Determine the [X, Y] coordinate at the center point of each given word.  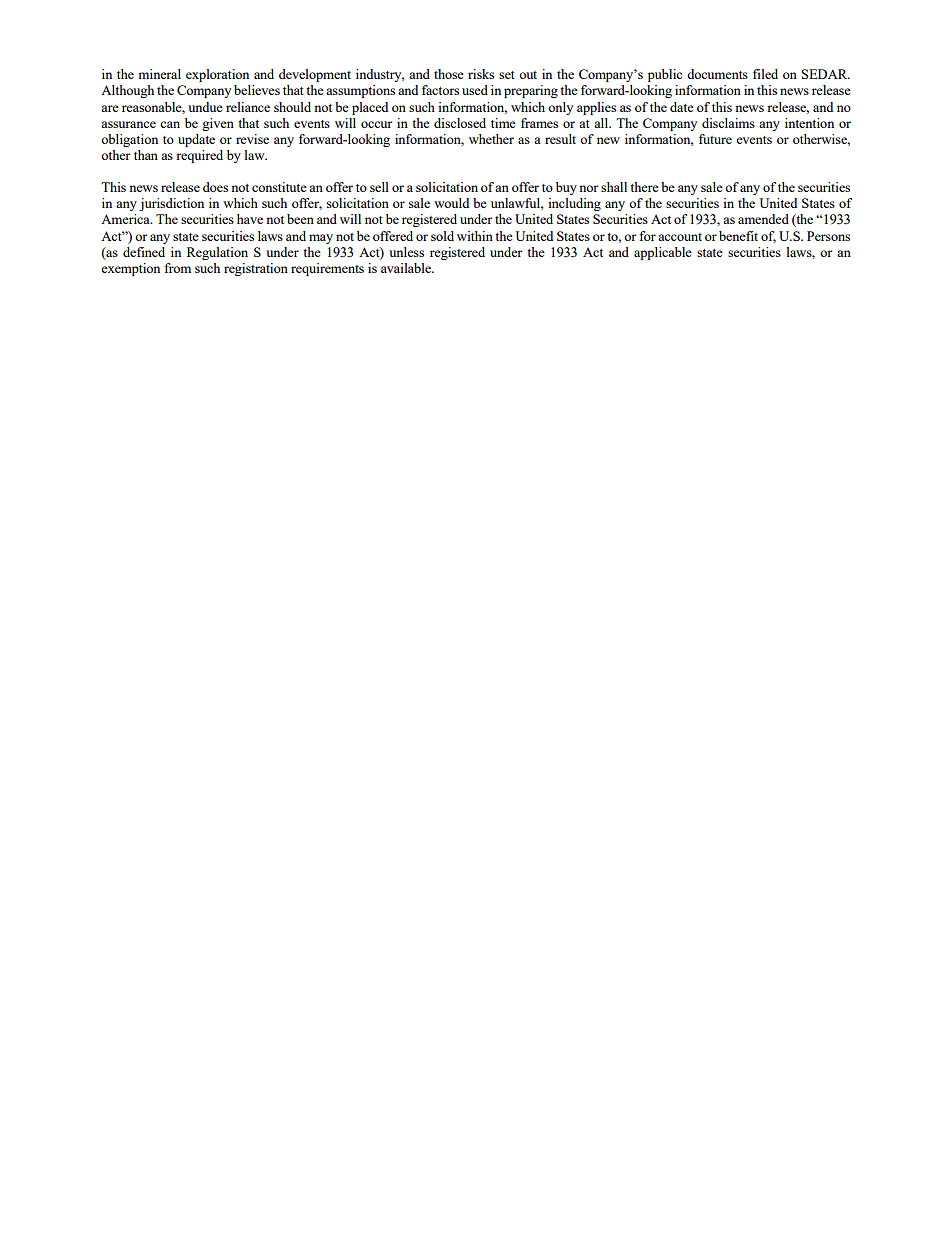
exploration [217, 75]
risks [481, 74]
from [177, 268]
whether [491, 139]
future [715, 139]
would [451, 203]
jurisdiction [171, 204]
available [407, 268]
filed [765, 74]
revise [252, 139]
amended [763, 219]
